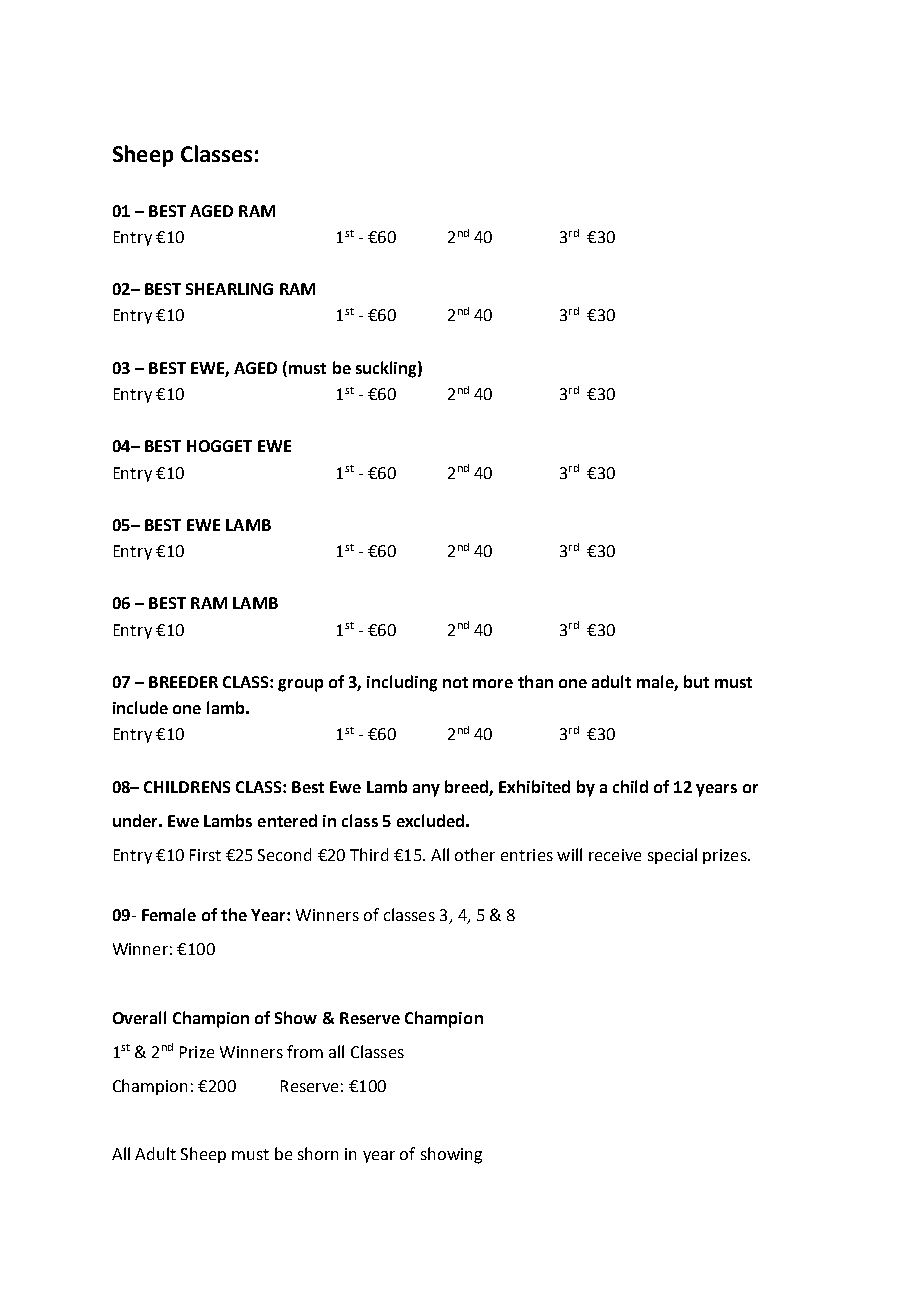 The height and width of the page is (1308, 924). What do you see at coordinates (139, 1017) in the page?
I see `Overall` at bounding box center [139, 1017].
